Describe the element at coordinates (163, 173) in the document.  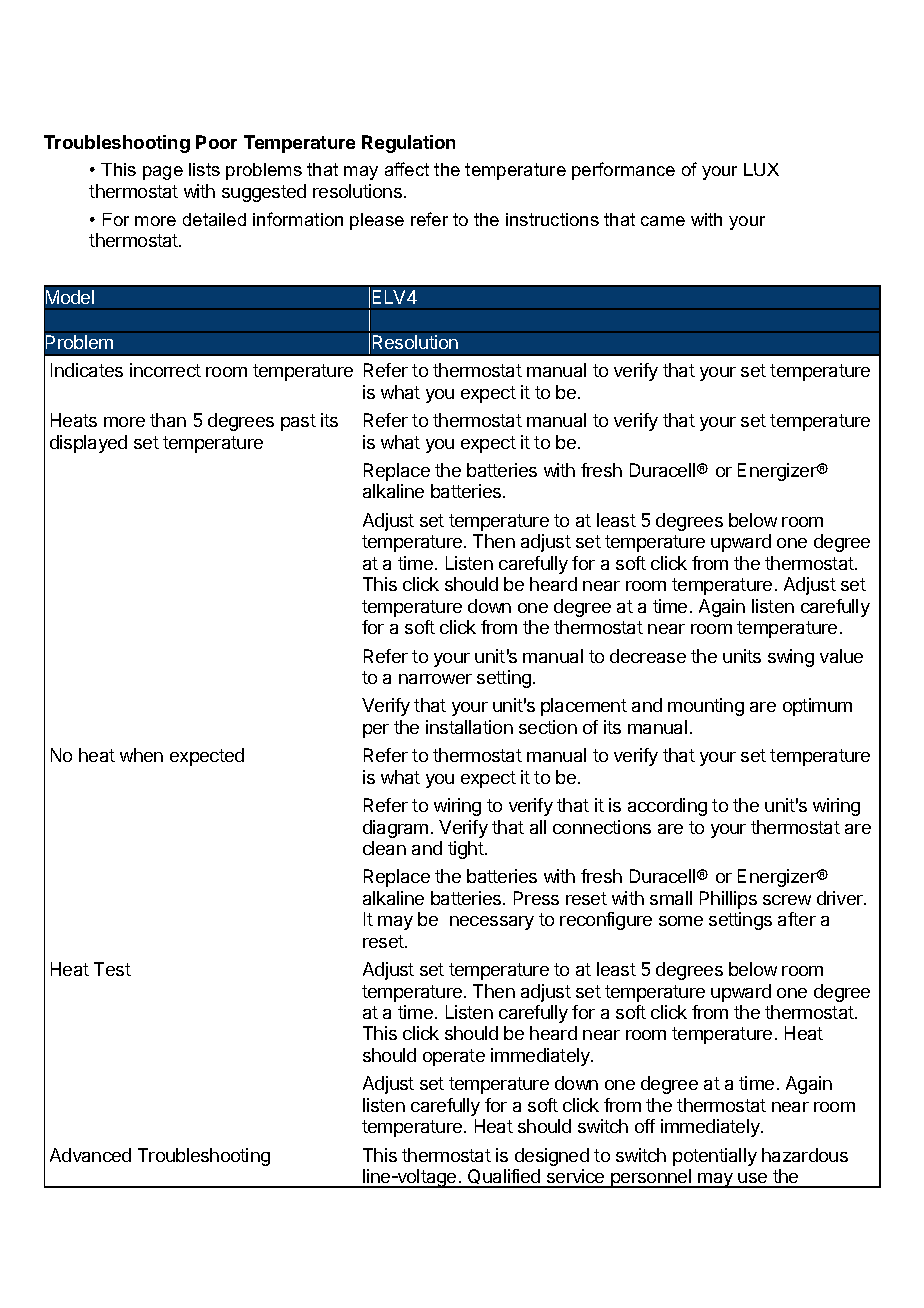
I see `page` at that location.
